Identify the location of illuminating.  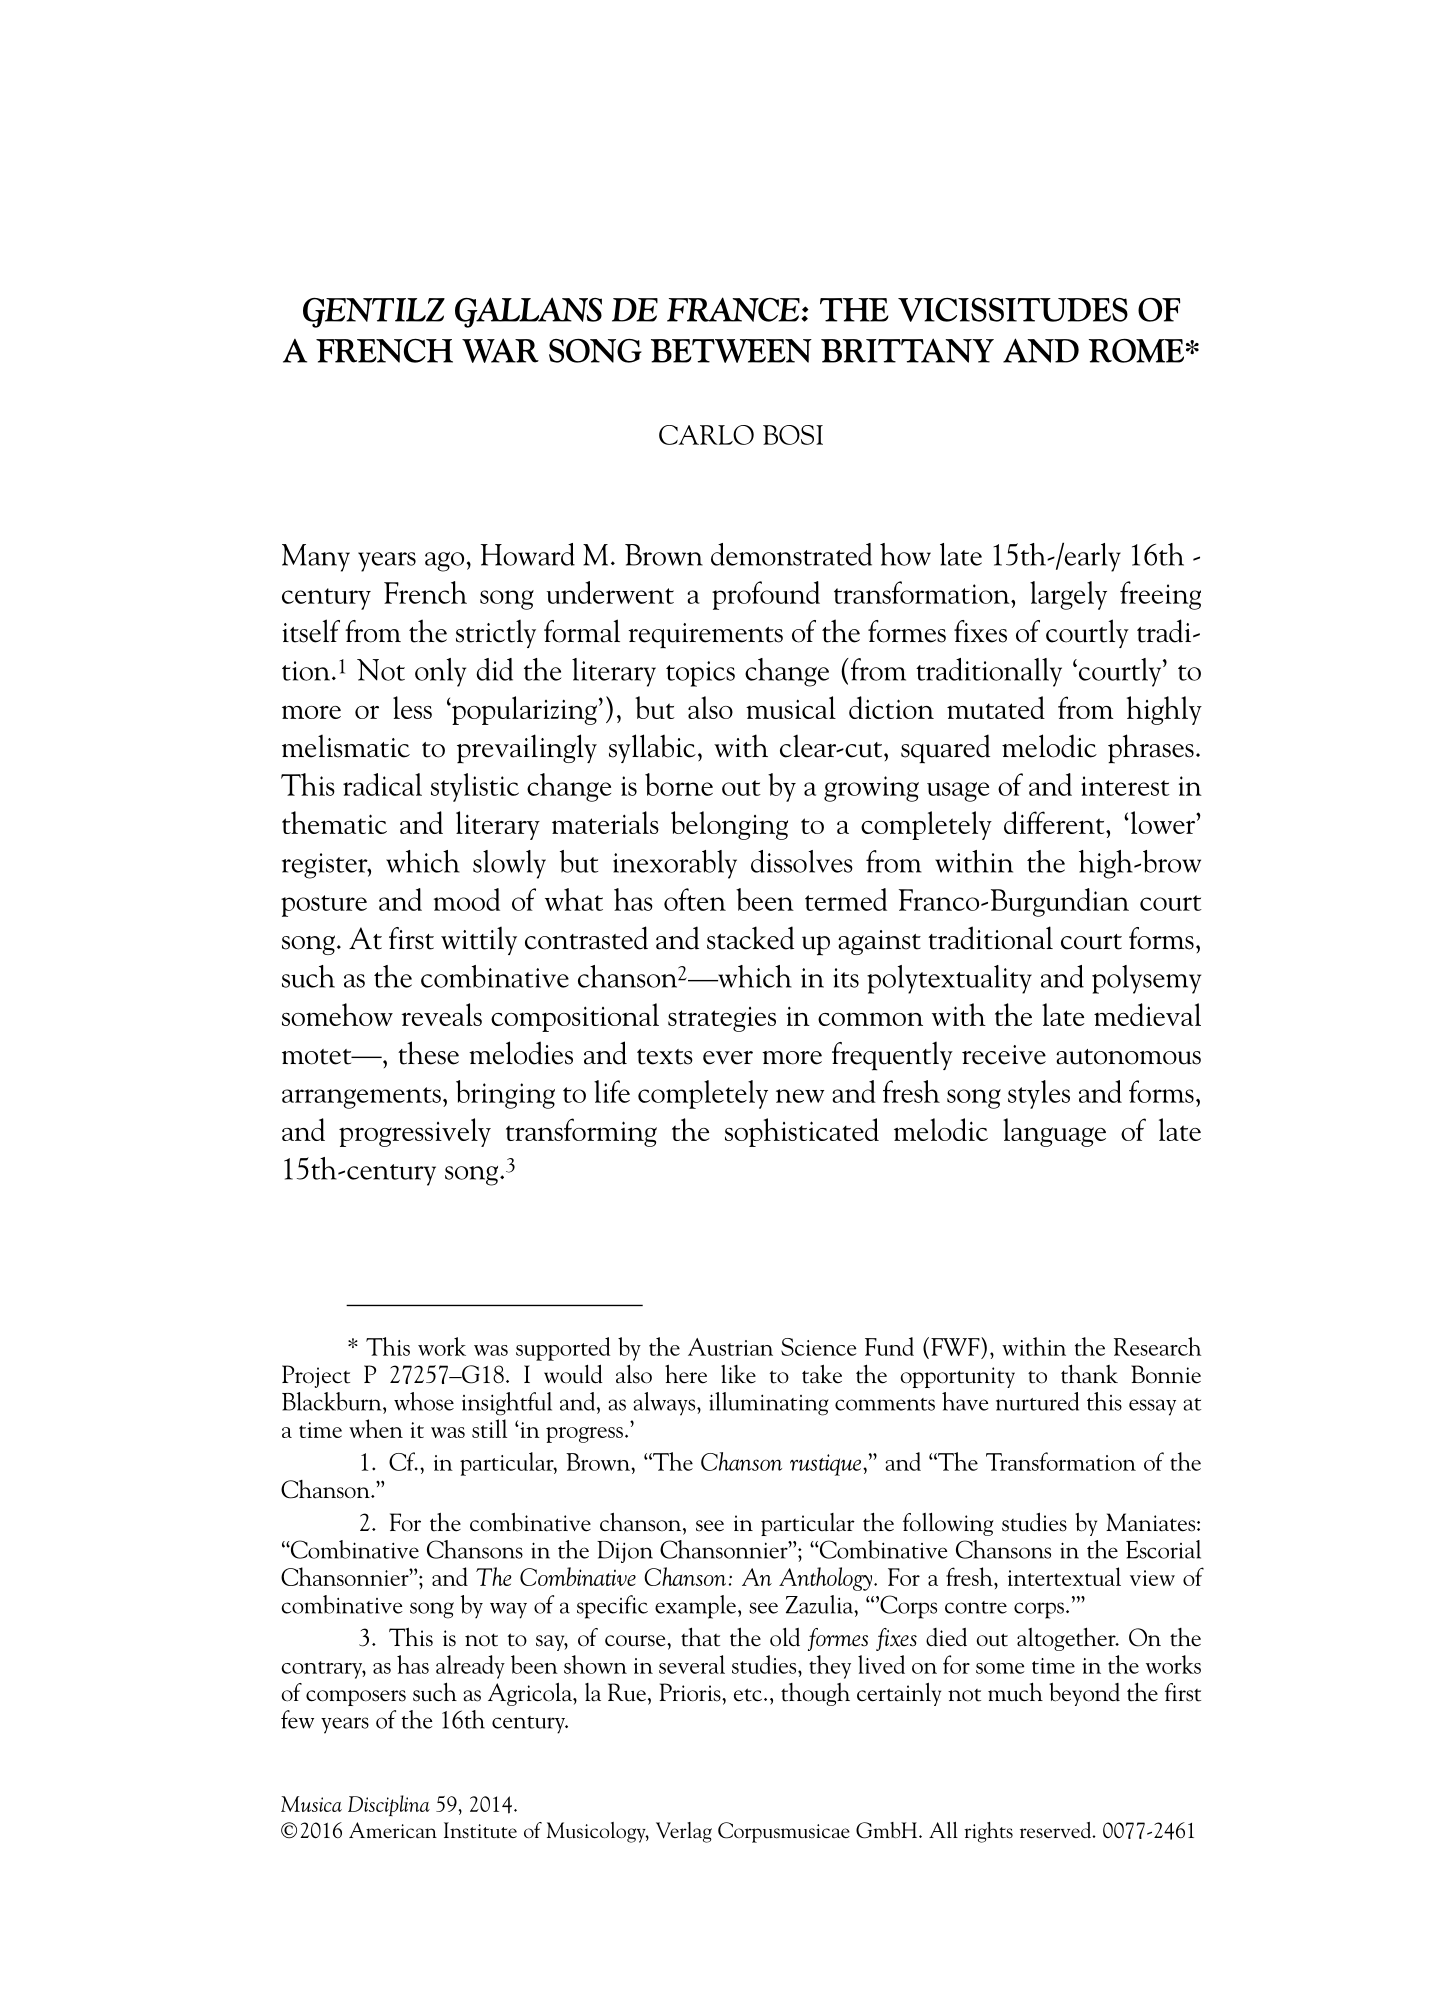
(769, 1404).
